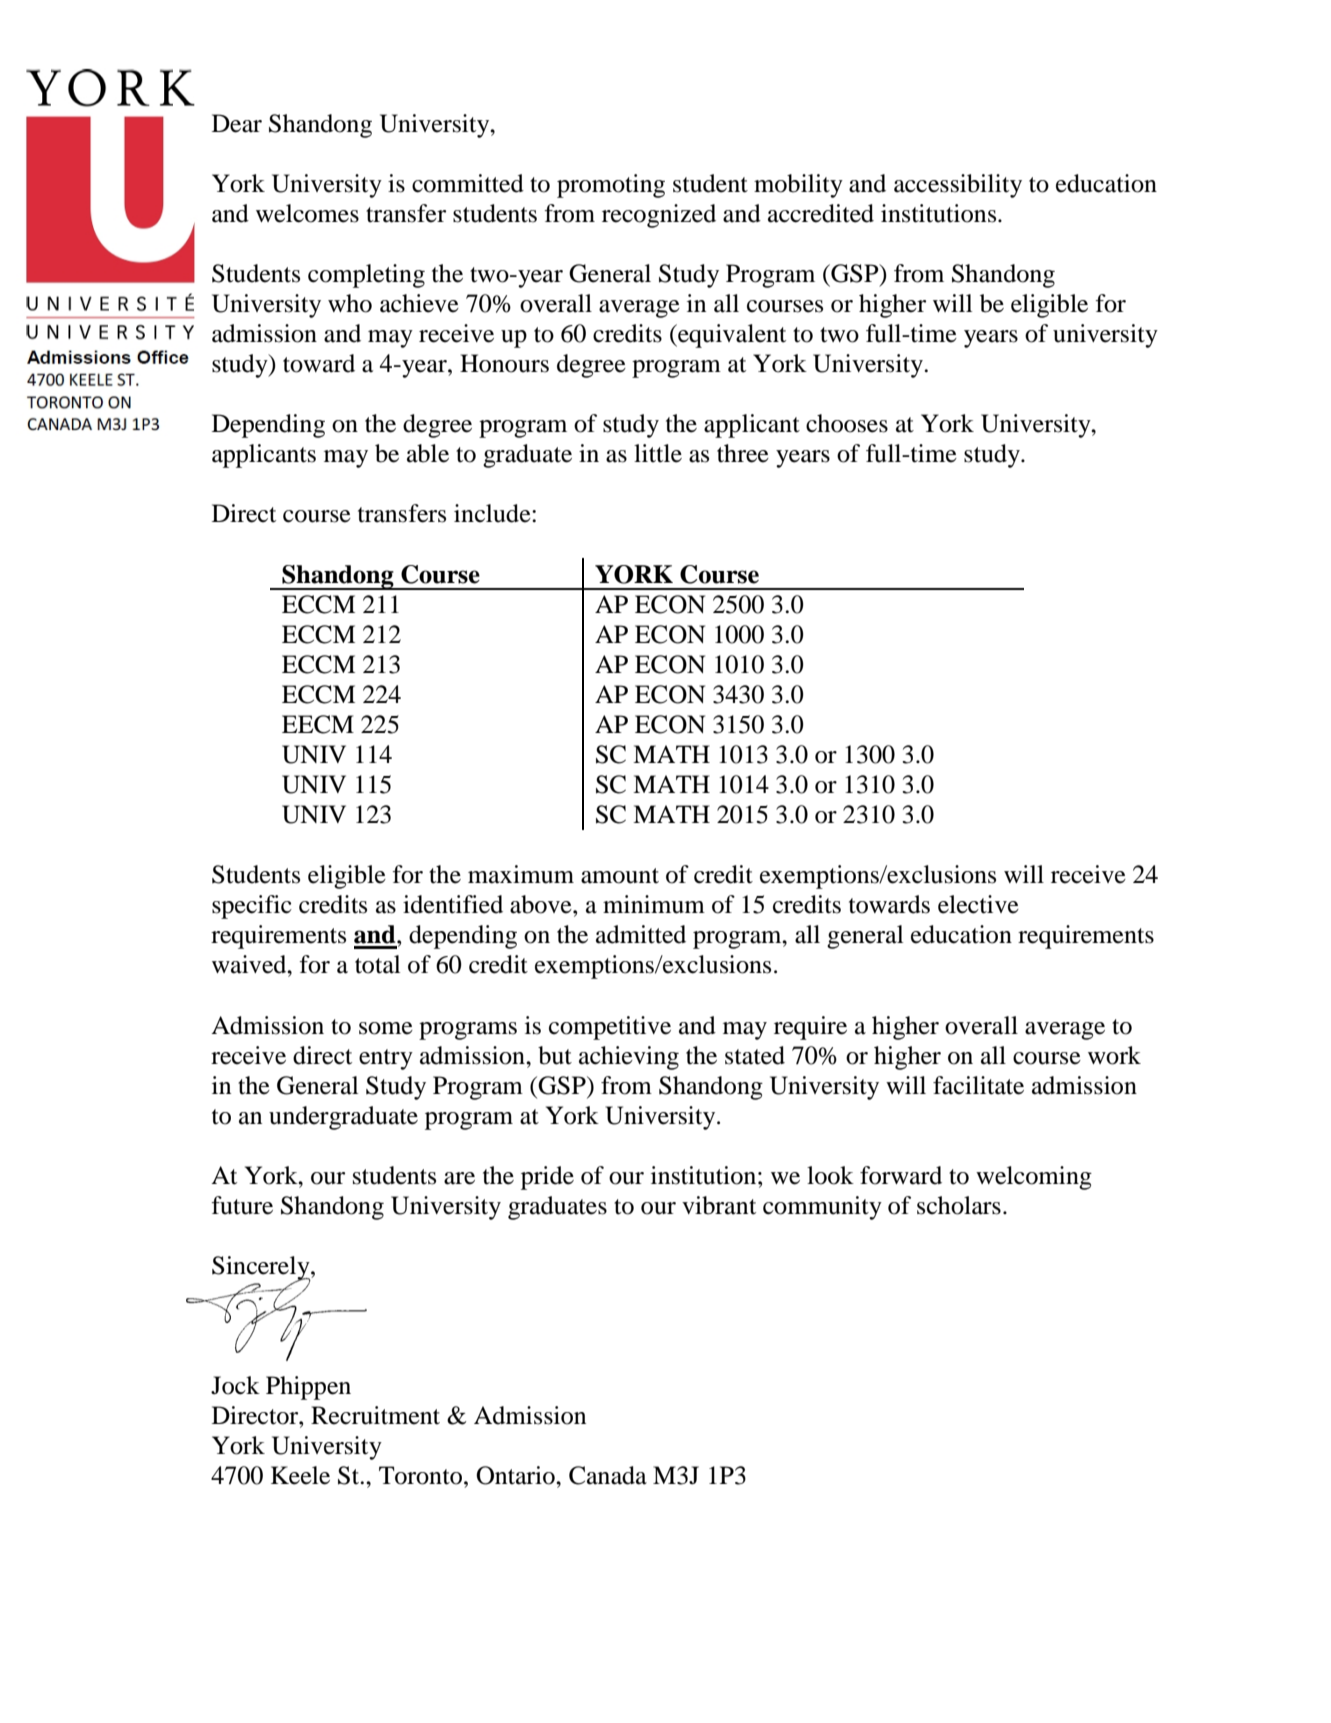 This screenshot has width=1331, height=1723. What do you see at coordinates (659, 216) in the screenshot?
I see `recognized` at bounding box center [659, 216].
